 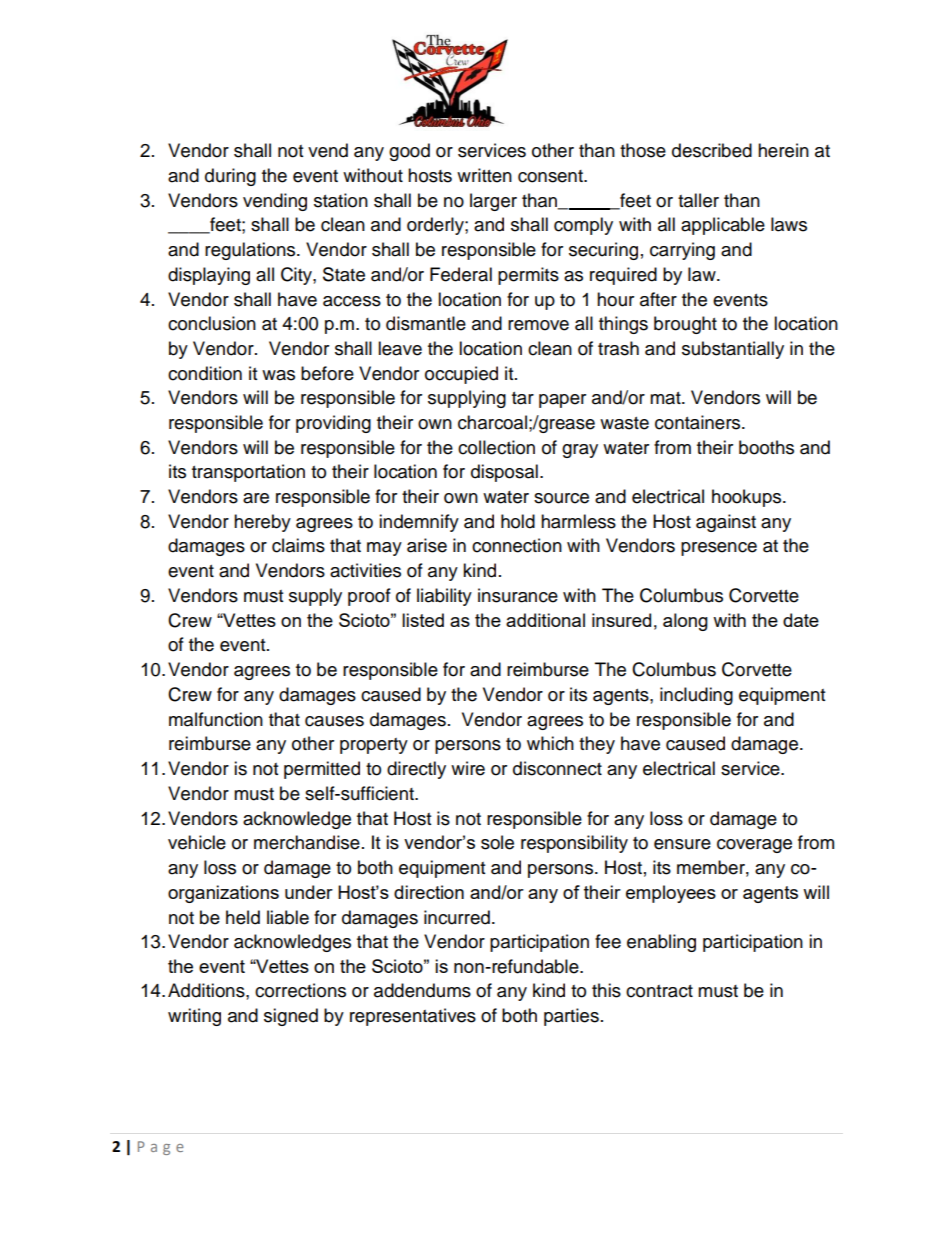 What do you see at coordinates (545, 620) in the screenshot?
I see `additional` at bounding box center [545, 620].
